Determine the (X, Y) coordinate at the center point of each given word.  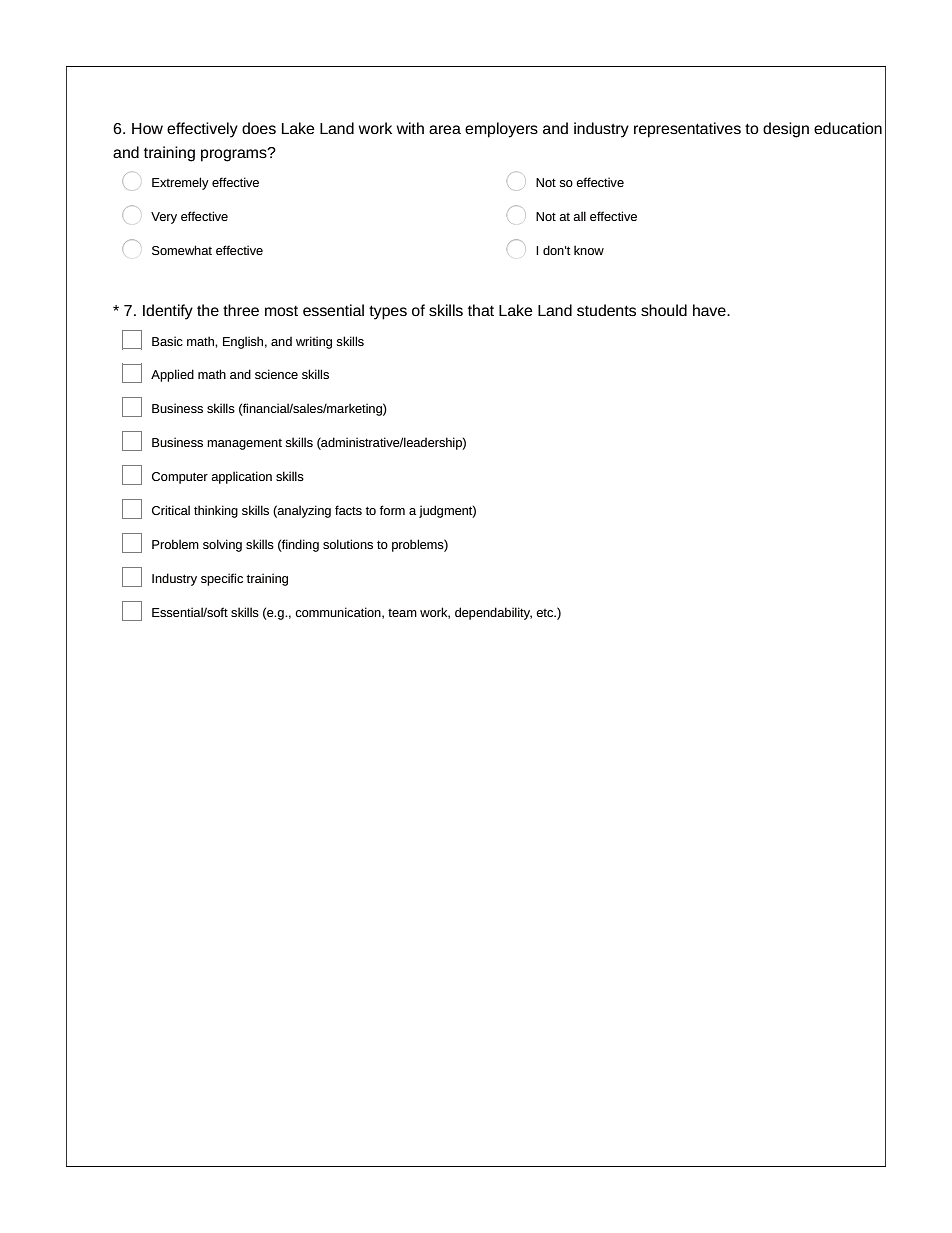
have (710, 310)
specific (222, 579)
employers (501, 130)
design (786, 130)
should (664, 310)
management (244, 444)
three (241, 310)
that (481, 310)
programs (235, 155)
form (392, 510)
